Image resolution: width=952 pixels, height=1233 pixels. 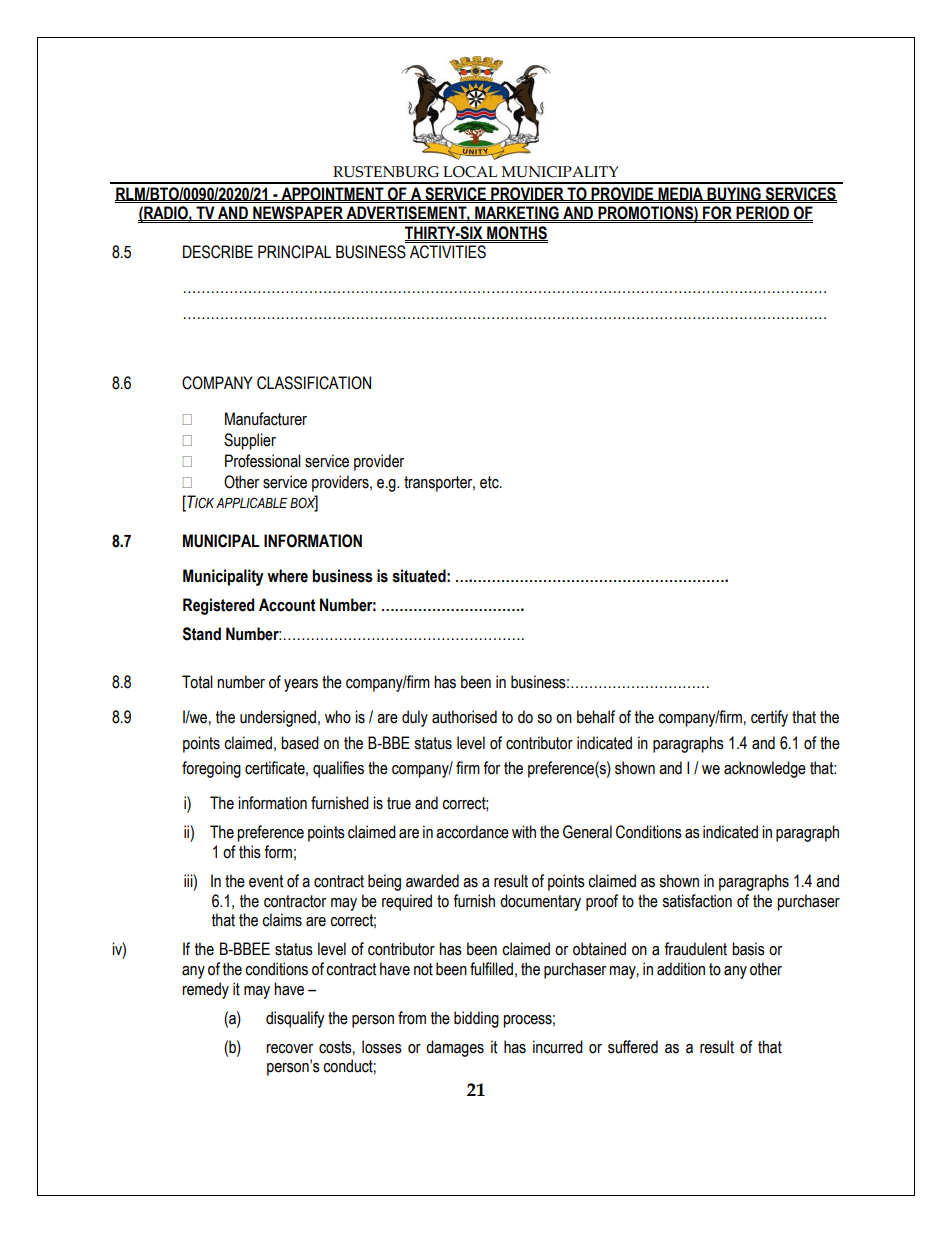 What do you see at coordinates (448, 252) in the screenshot?
I see `ACTIVITIES` at bounding box center [448, 252].
